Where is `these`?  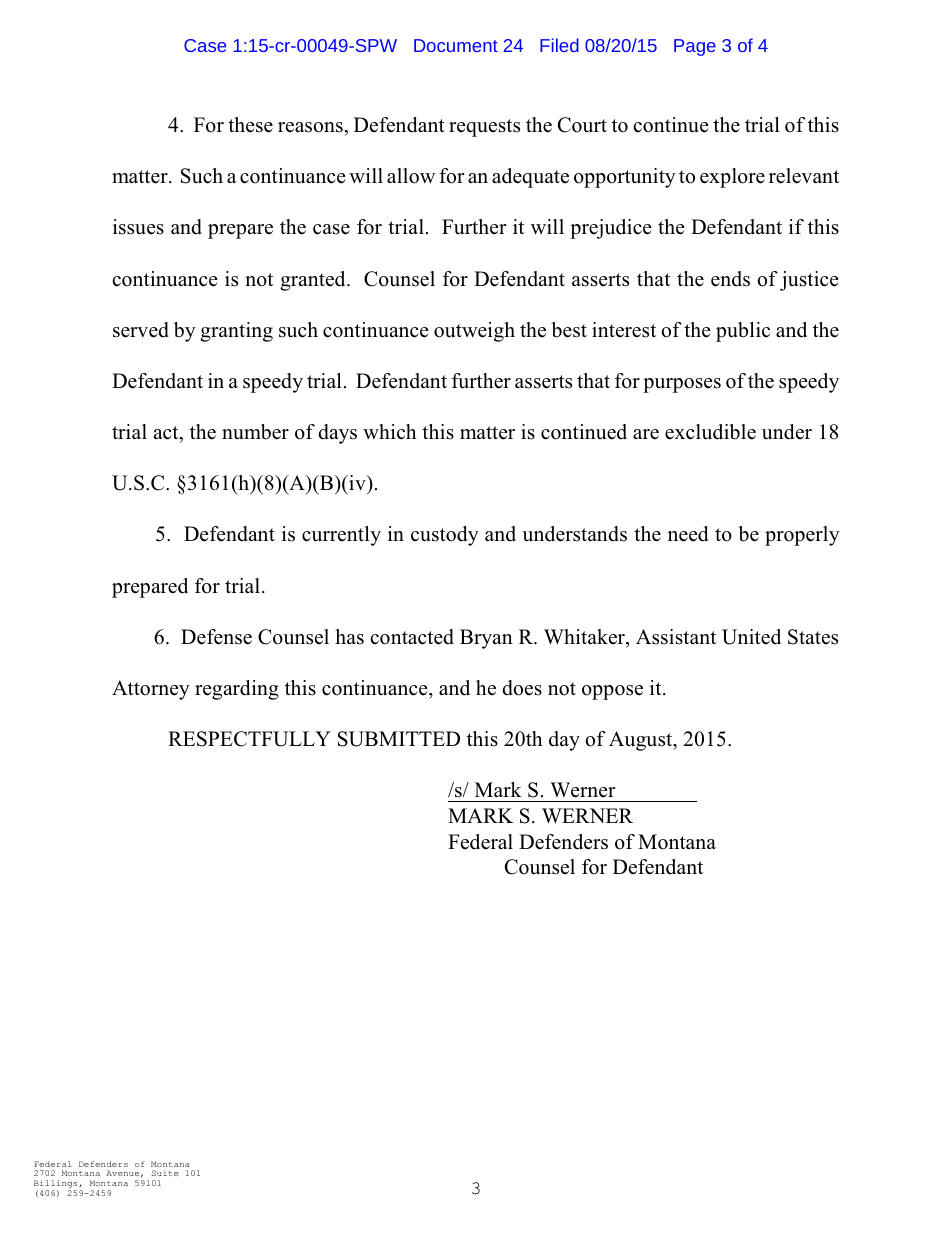
these is located at coordinates (250, 125).
